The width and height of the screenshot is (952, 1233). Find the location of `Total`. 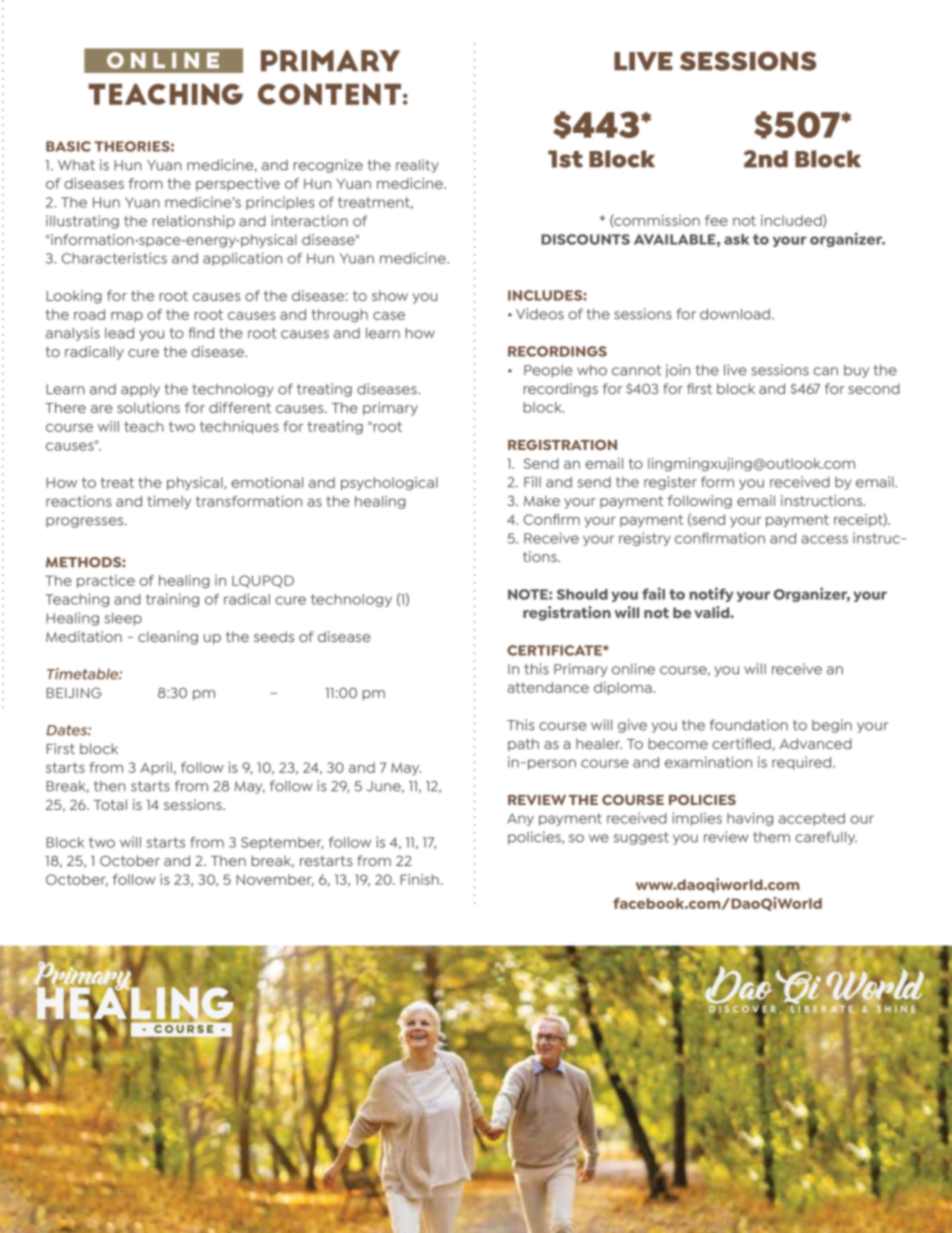

Total is located at coordinates (110, 804).
